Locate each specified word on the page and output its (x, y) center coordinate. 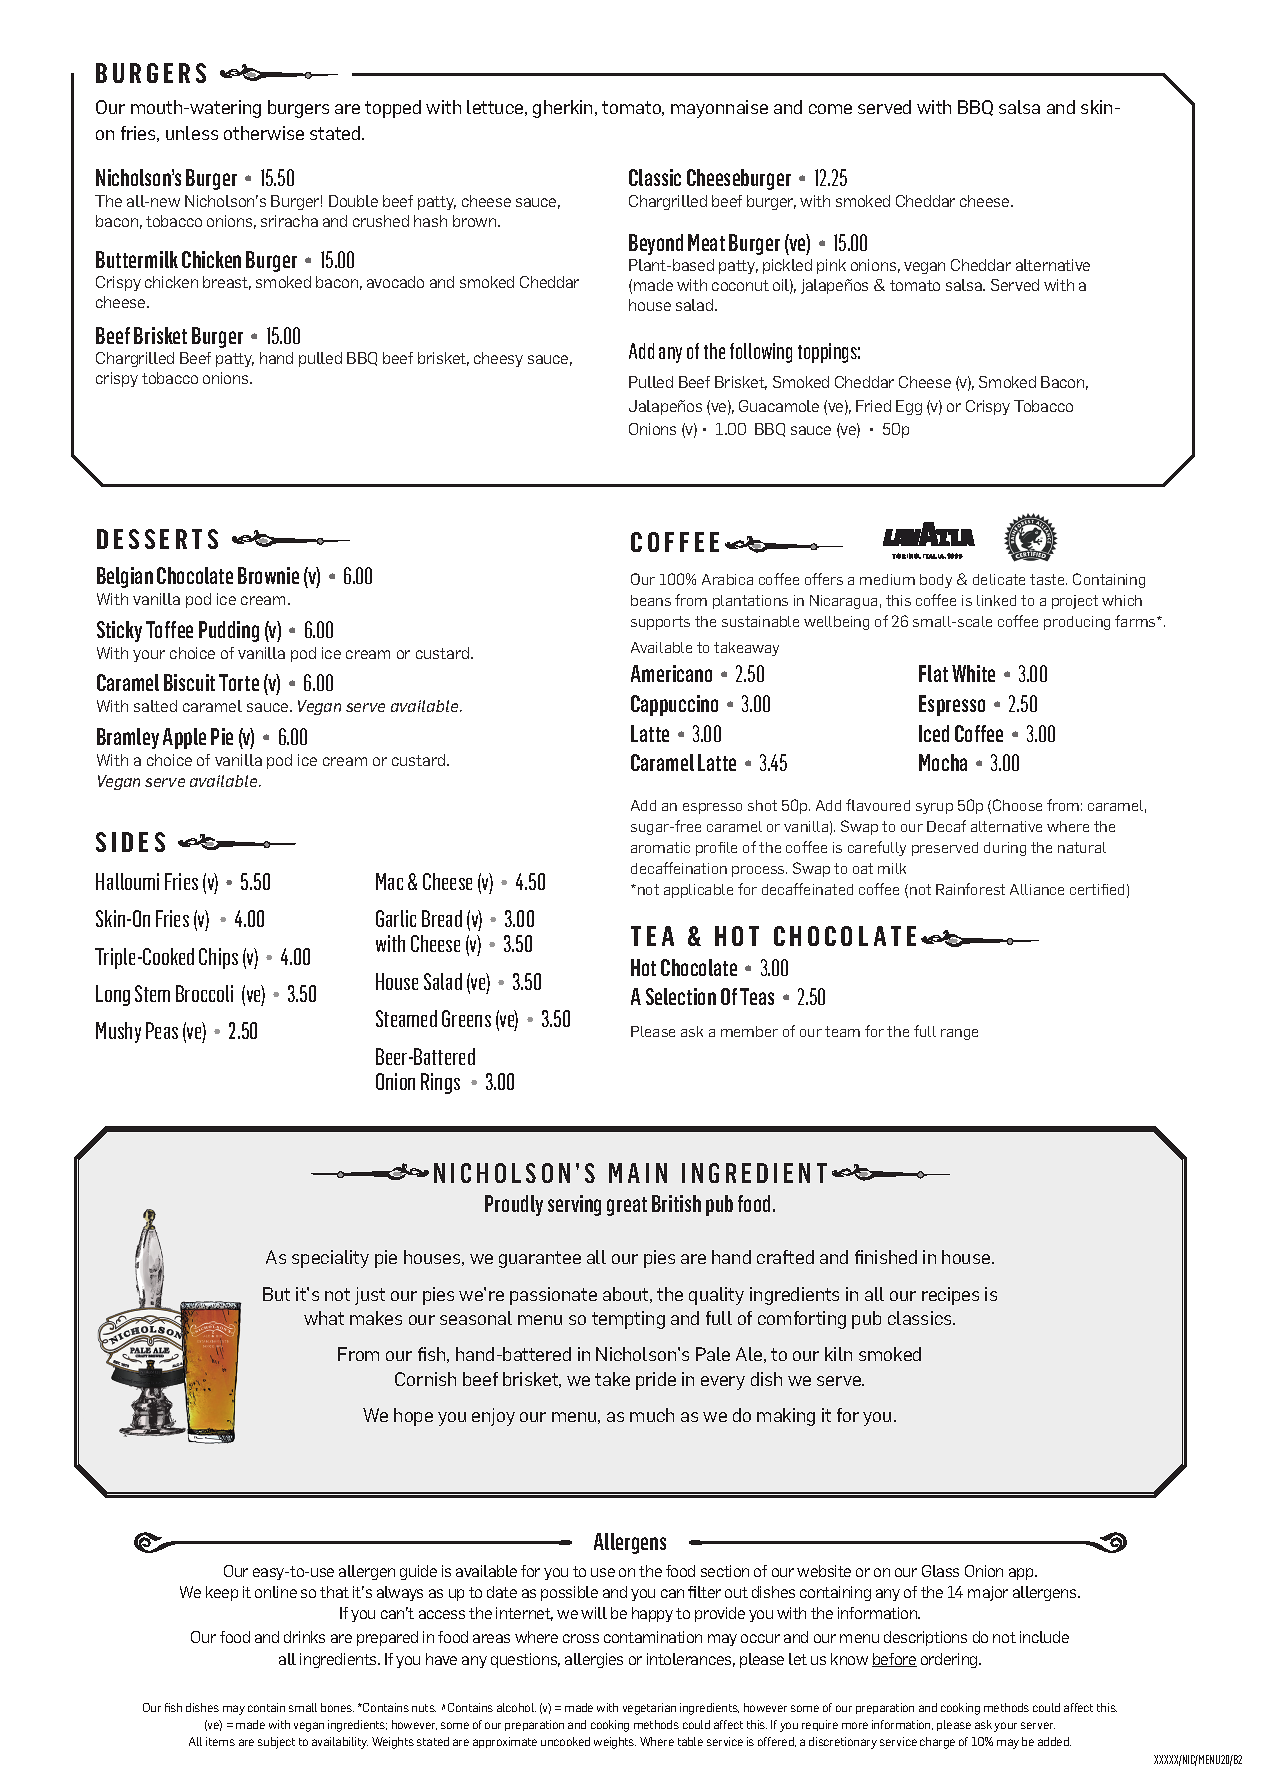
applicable (698, 891)
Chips (218, 958)
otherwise (264, 133)
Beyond (656, 244)
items (220, 1741)
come (830, 109)
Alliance (1037, 889)
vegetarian (649, 1709)
